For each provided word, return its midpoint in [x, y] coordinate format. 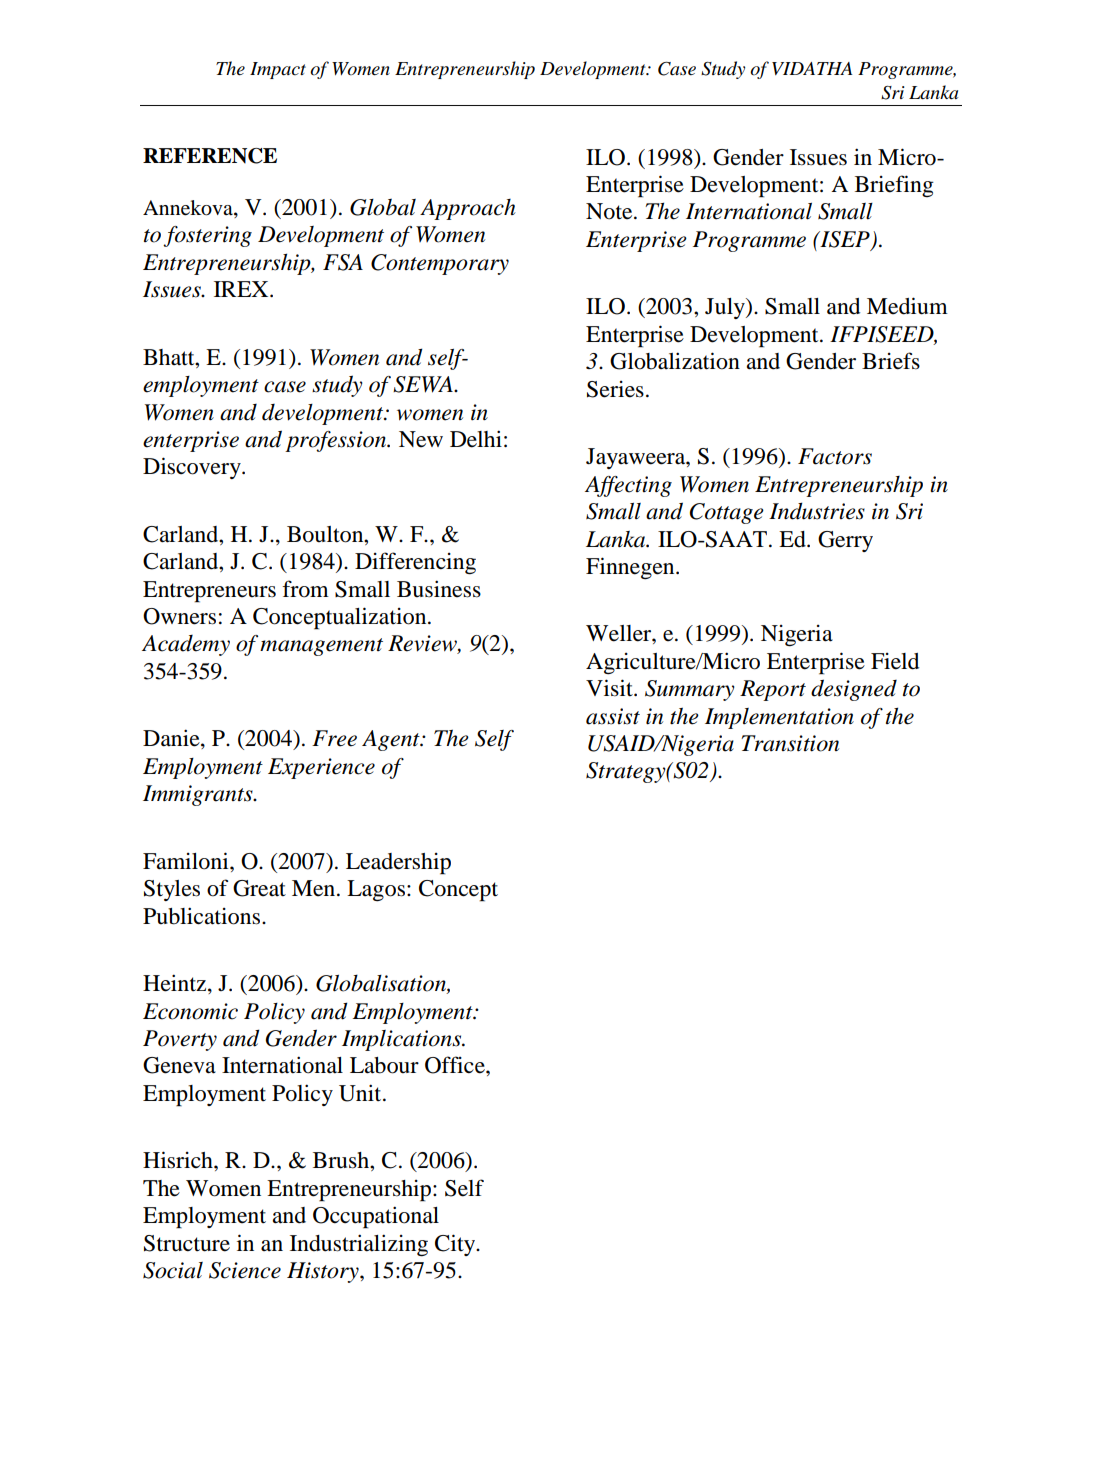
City [456, 1245]
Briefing [894, 186]
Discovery [193, 468]
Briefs [891, 361]
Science [245, 1270]
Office [456, 1065]
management [321, 647]
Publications [203, 916]
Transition [790, 743]
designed [854, 690]
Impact [278, 70]
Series [615, 389]
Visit [610, 688]
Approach [468, 209]
